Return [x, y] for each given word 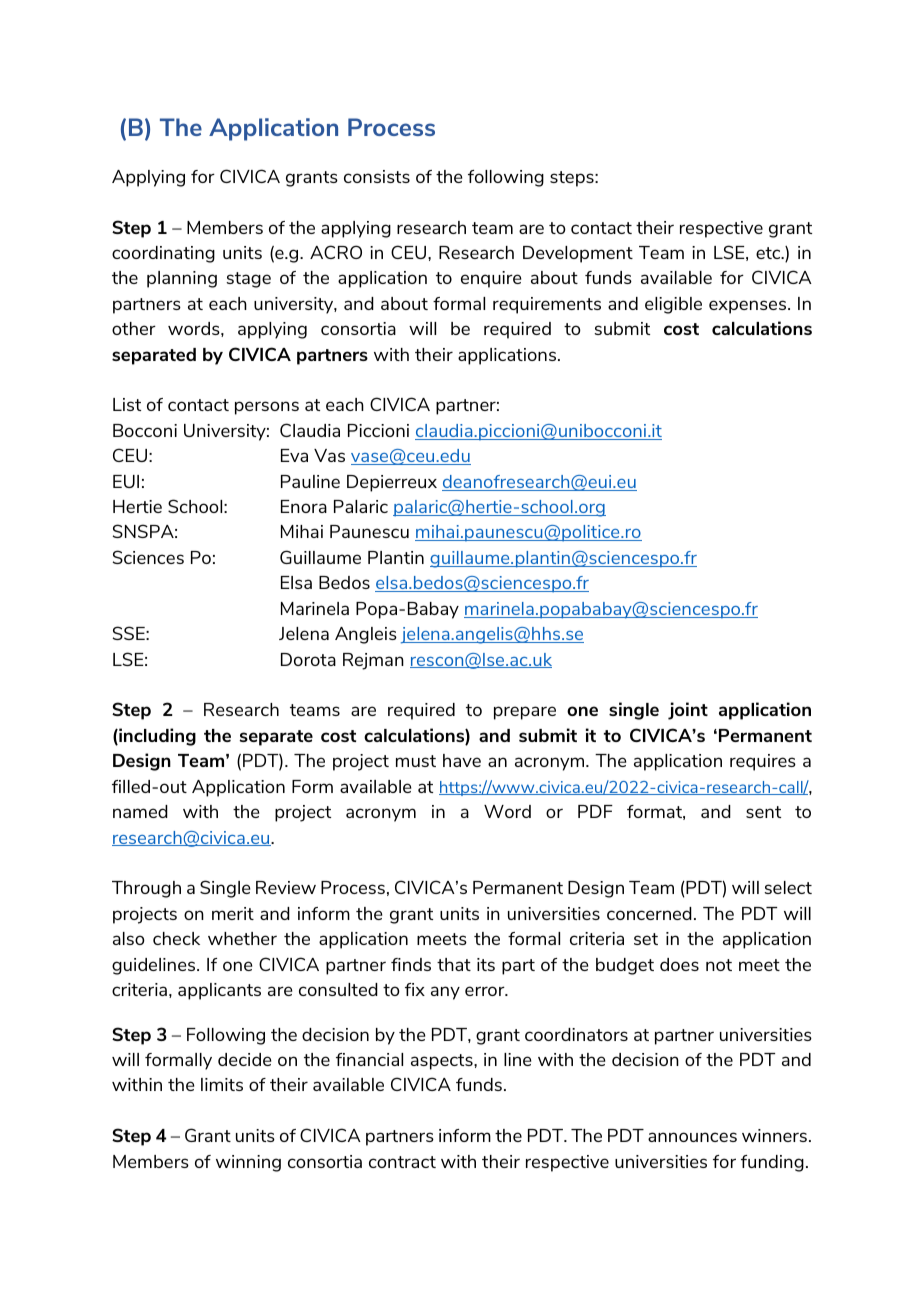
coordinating [163, 254]
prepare [525, 713]
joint [688, 711]
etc [769, 253]
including [156, 737]
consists [377, 176]
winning [248, 1163]
